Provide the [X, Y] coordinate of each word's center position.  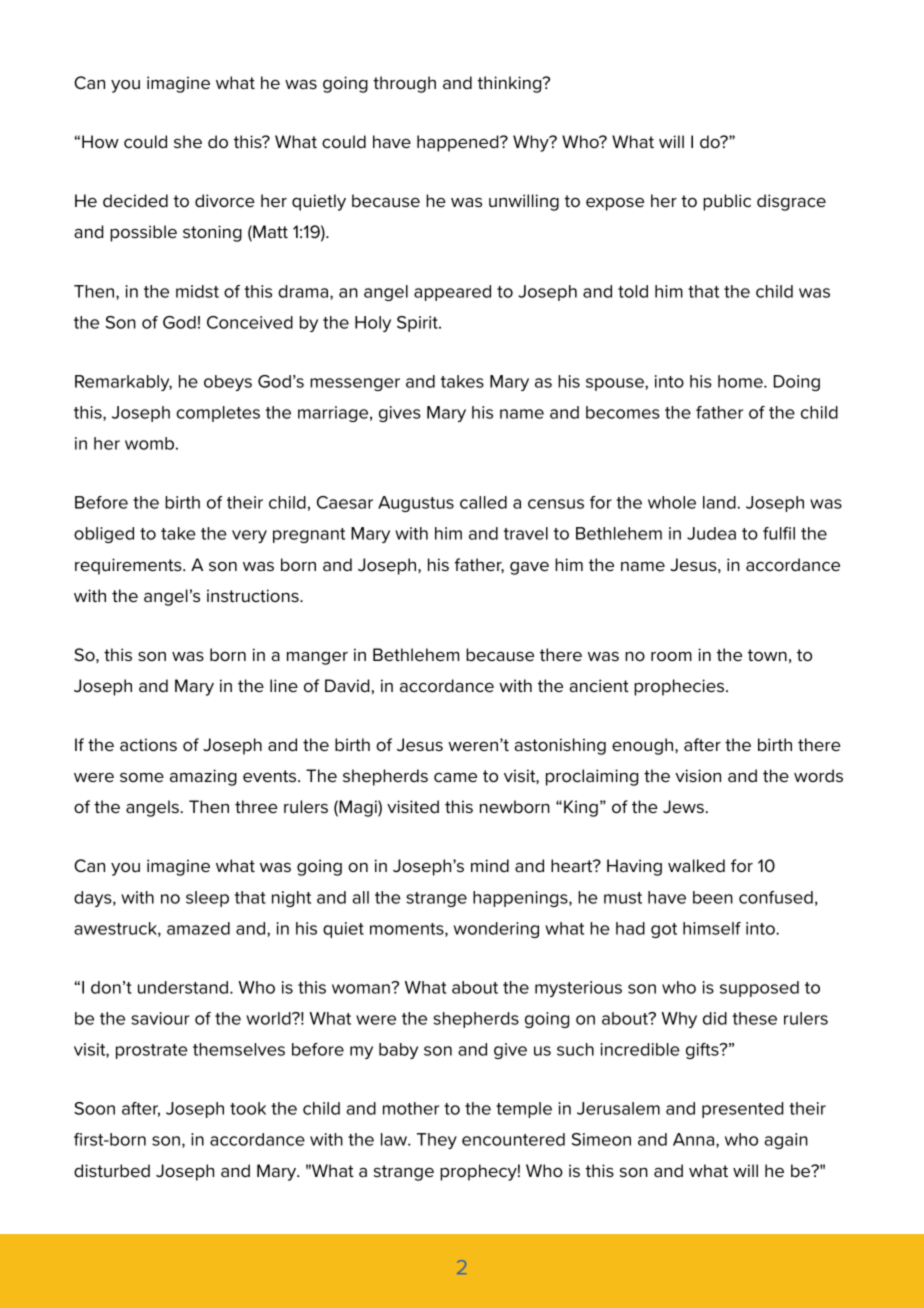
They [437, 1141]
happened [459, 143]
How [100, 142]
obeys [228, 383]
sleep [207, 899]
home [741, 381]
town [767, 655]
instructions [254, 596]
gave [529, 568]
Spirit [418, 324]
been [713, 897]
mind [490, 865]
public [727, 202]
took [248, 1108]
